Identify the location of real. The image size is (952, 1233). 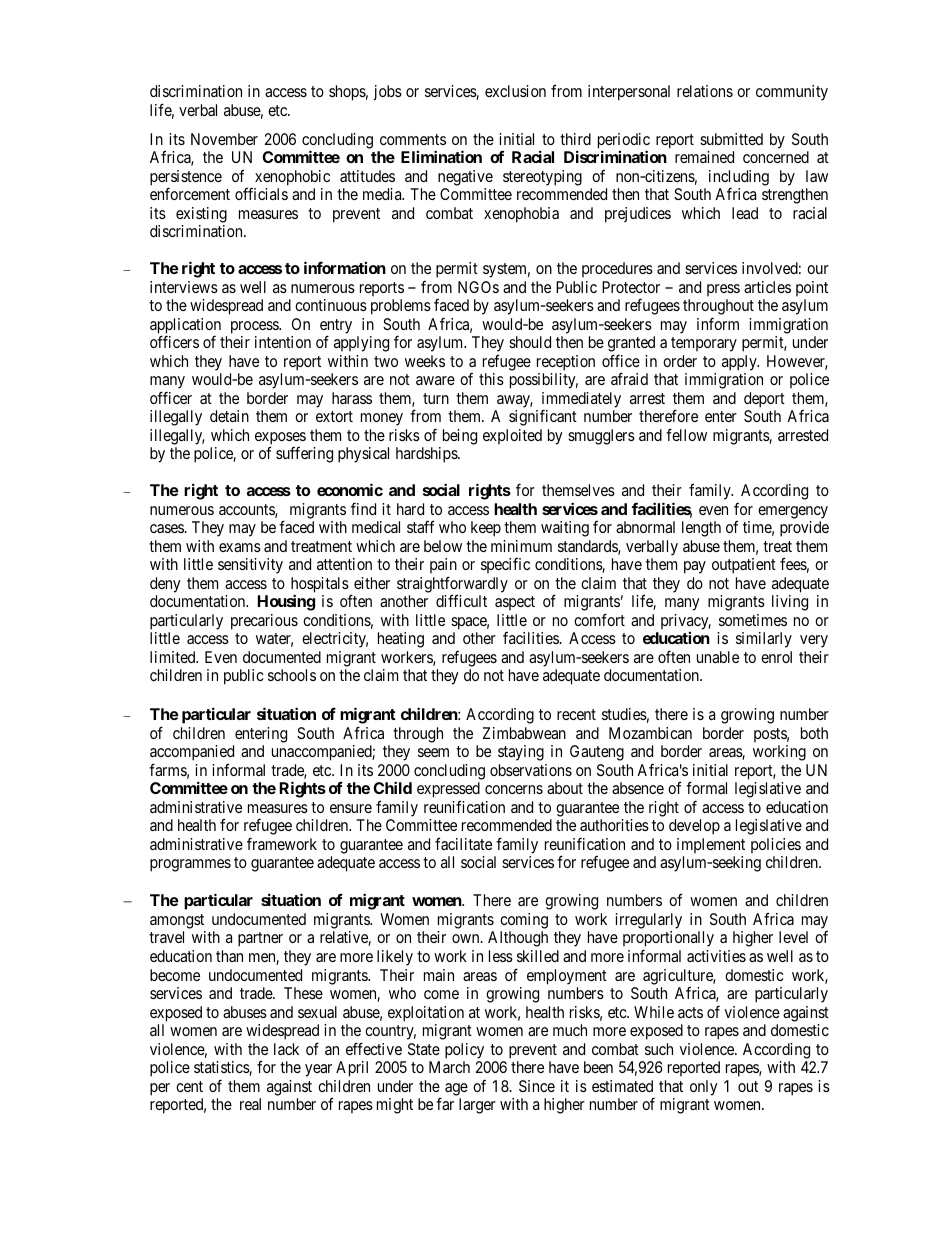
(250, 1104).
